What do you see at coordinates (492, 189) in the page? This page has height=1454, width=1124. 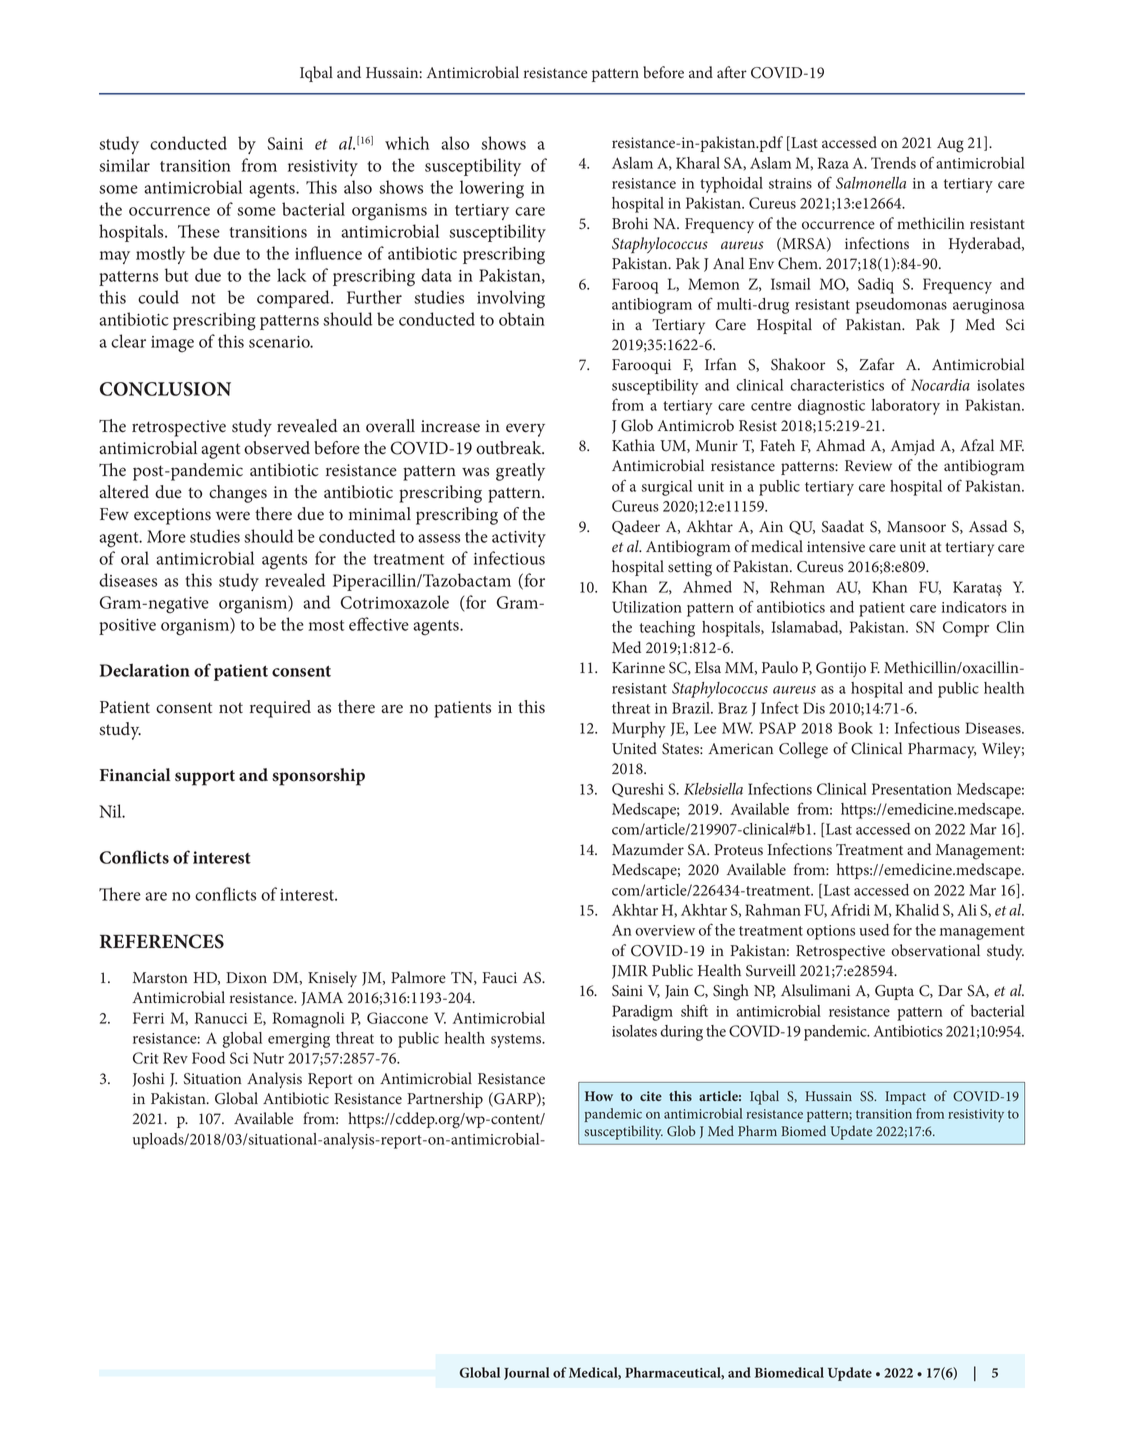 I see `lowering` at bounding box center [492, 189].
